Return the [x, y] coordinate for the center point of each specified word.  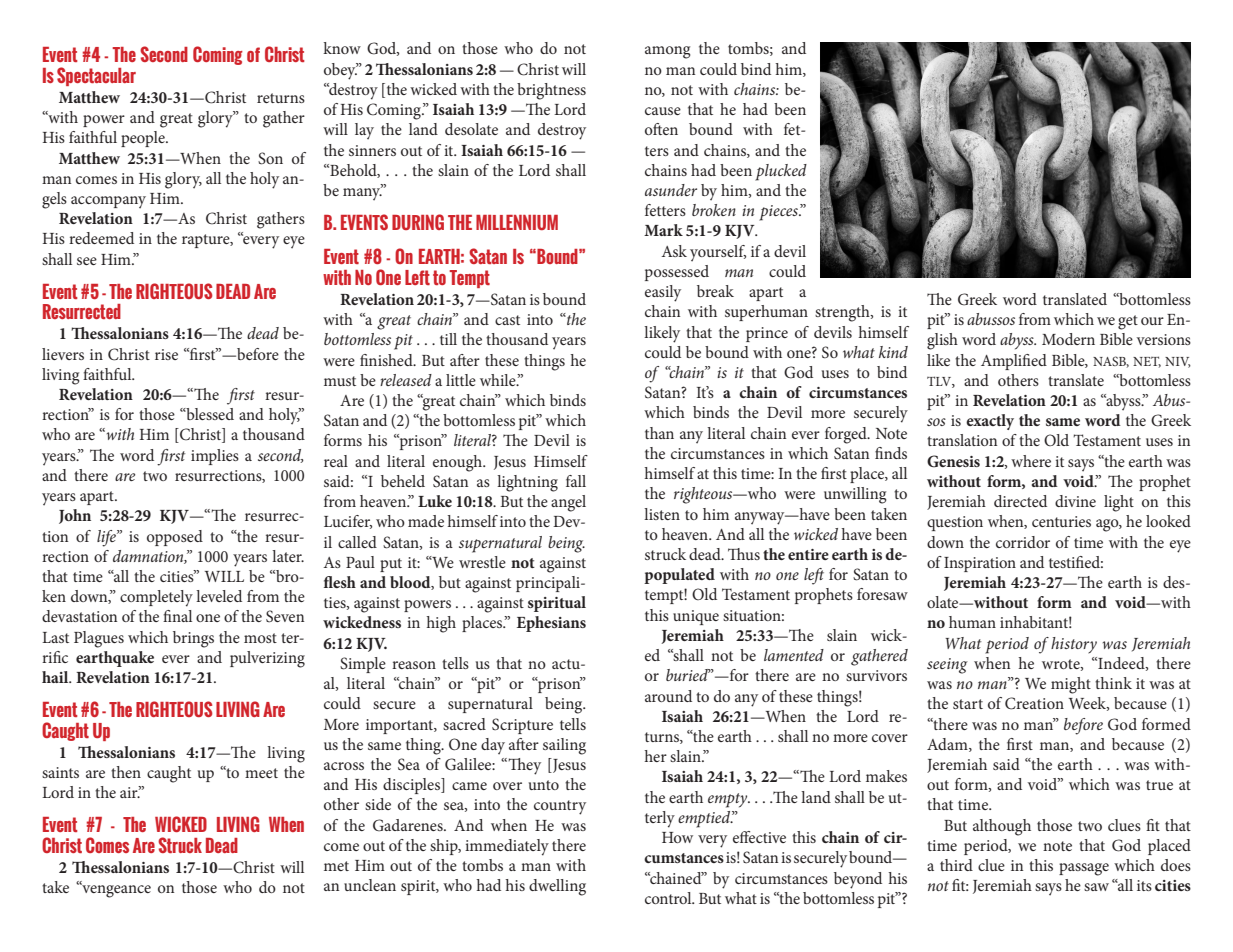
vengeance [115, 890]
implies [215, 457]
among [667, 52]
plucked [781, 172]
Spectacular [96, 76]
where [1031, 461]
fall [576, 481]
